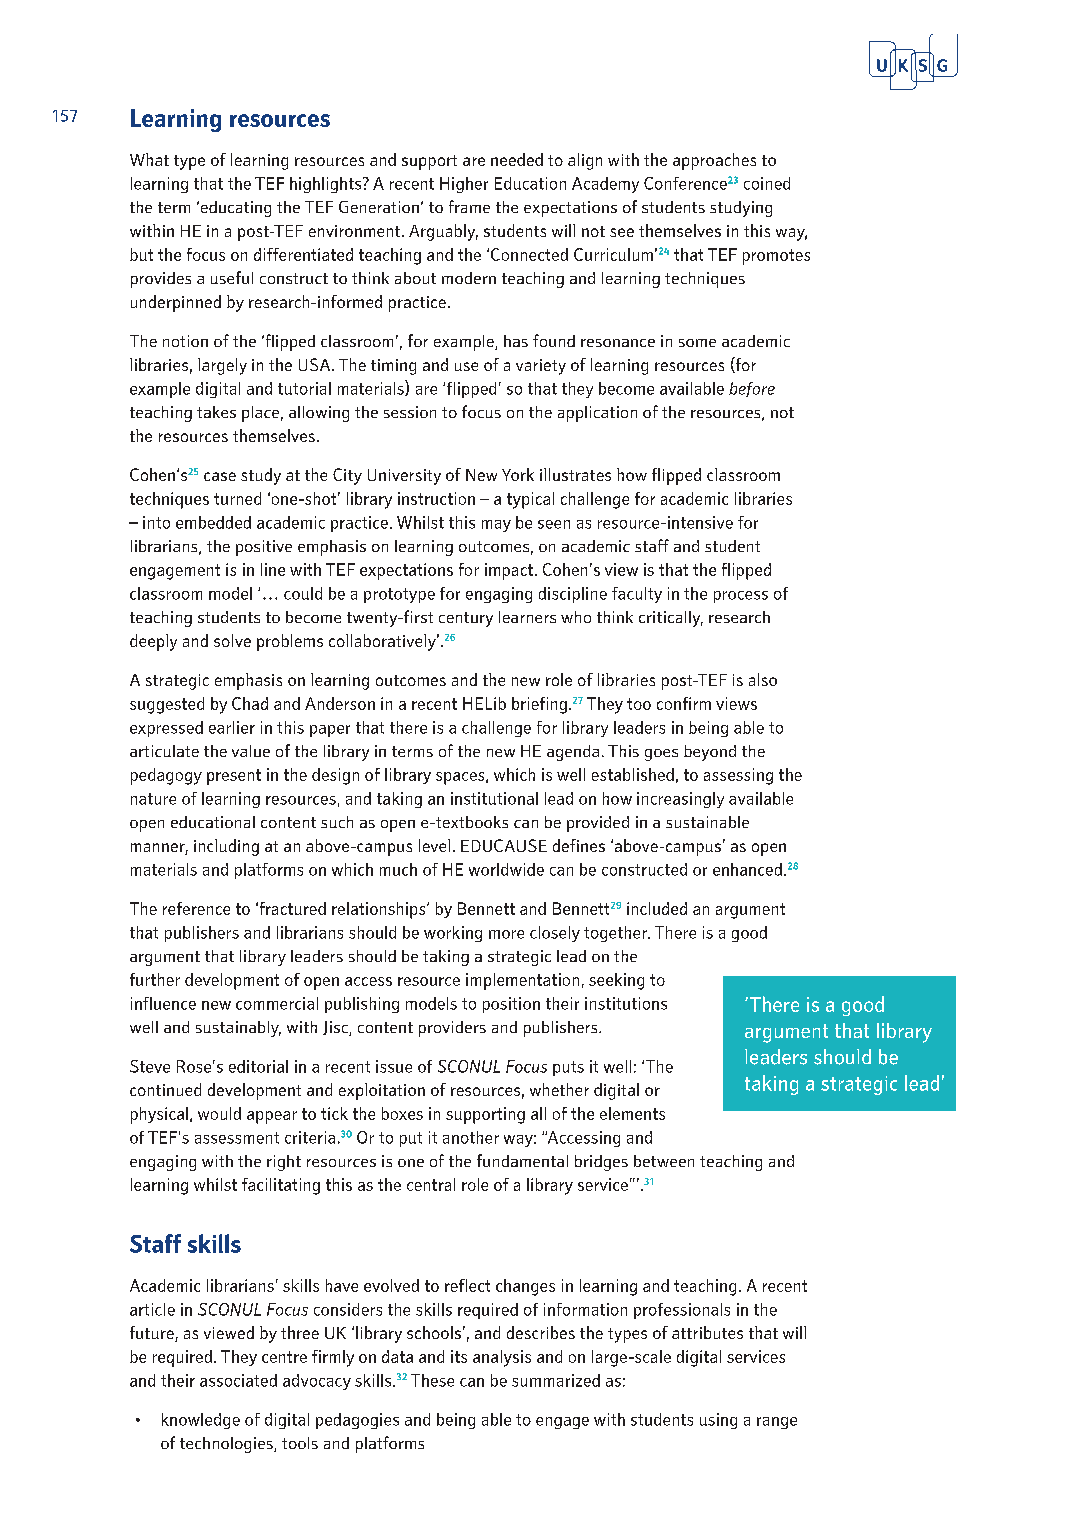 This page has width=1085, height=1534. What do you see at coordinates (432, 1380) in the page?
I see `These` at bounding box center [432, 1380].
